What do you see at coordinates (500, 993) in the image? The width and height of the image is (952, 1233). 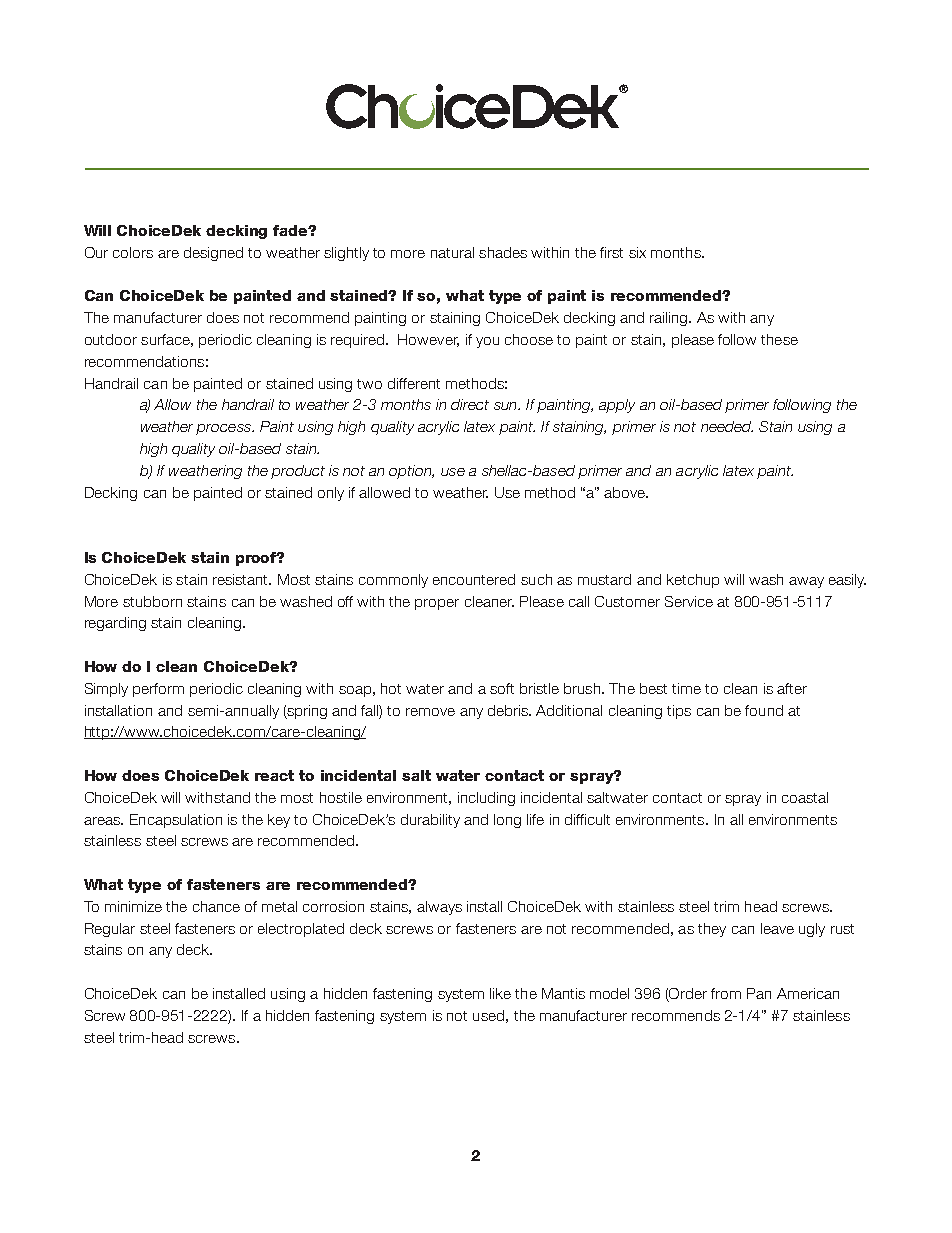 I see `like` at bounding box center [500, 993].
